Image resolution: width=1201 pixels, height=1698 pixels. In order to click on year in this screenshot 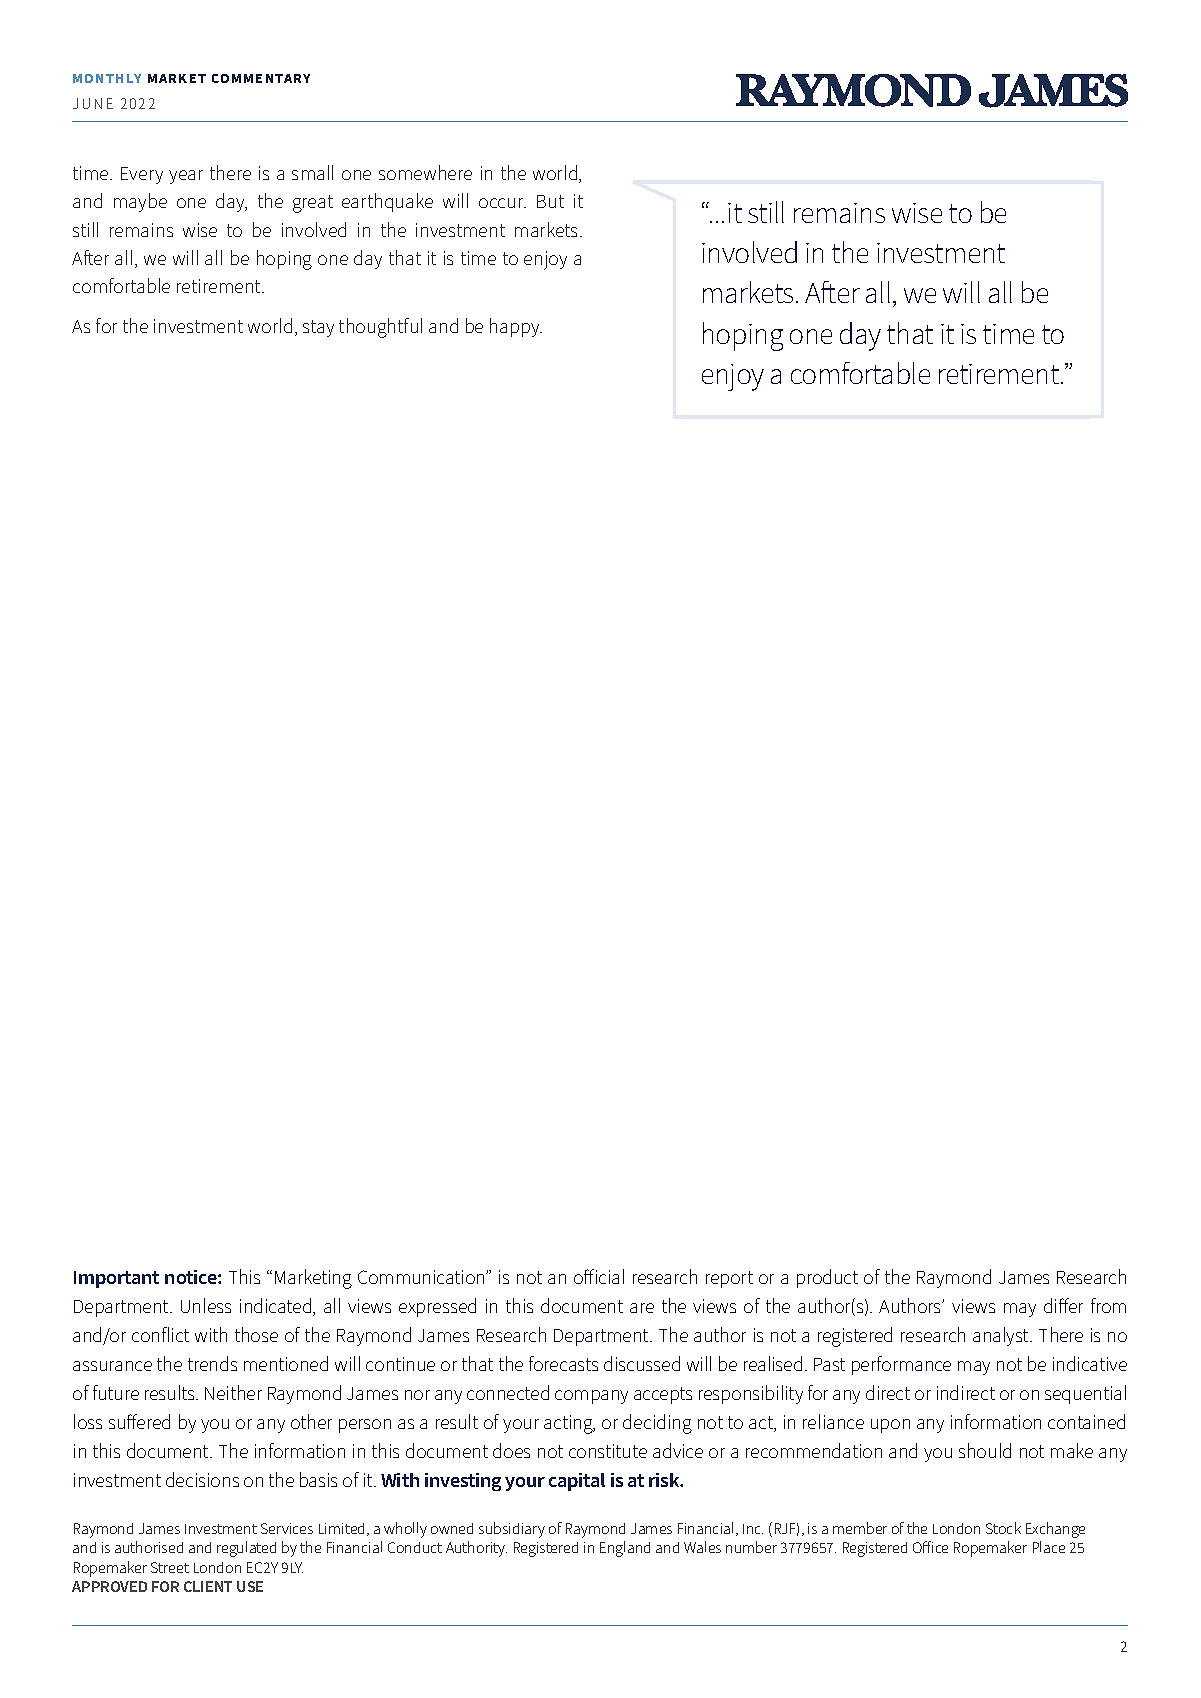, I will do `click(186, 177)`.
